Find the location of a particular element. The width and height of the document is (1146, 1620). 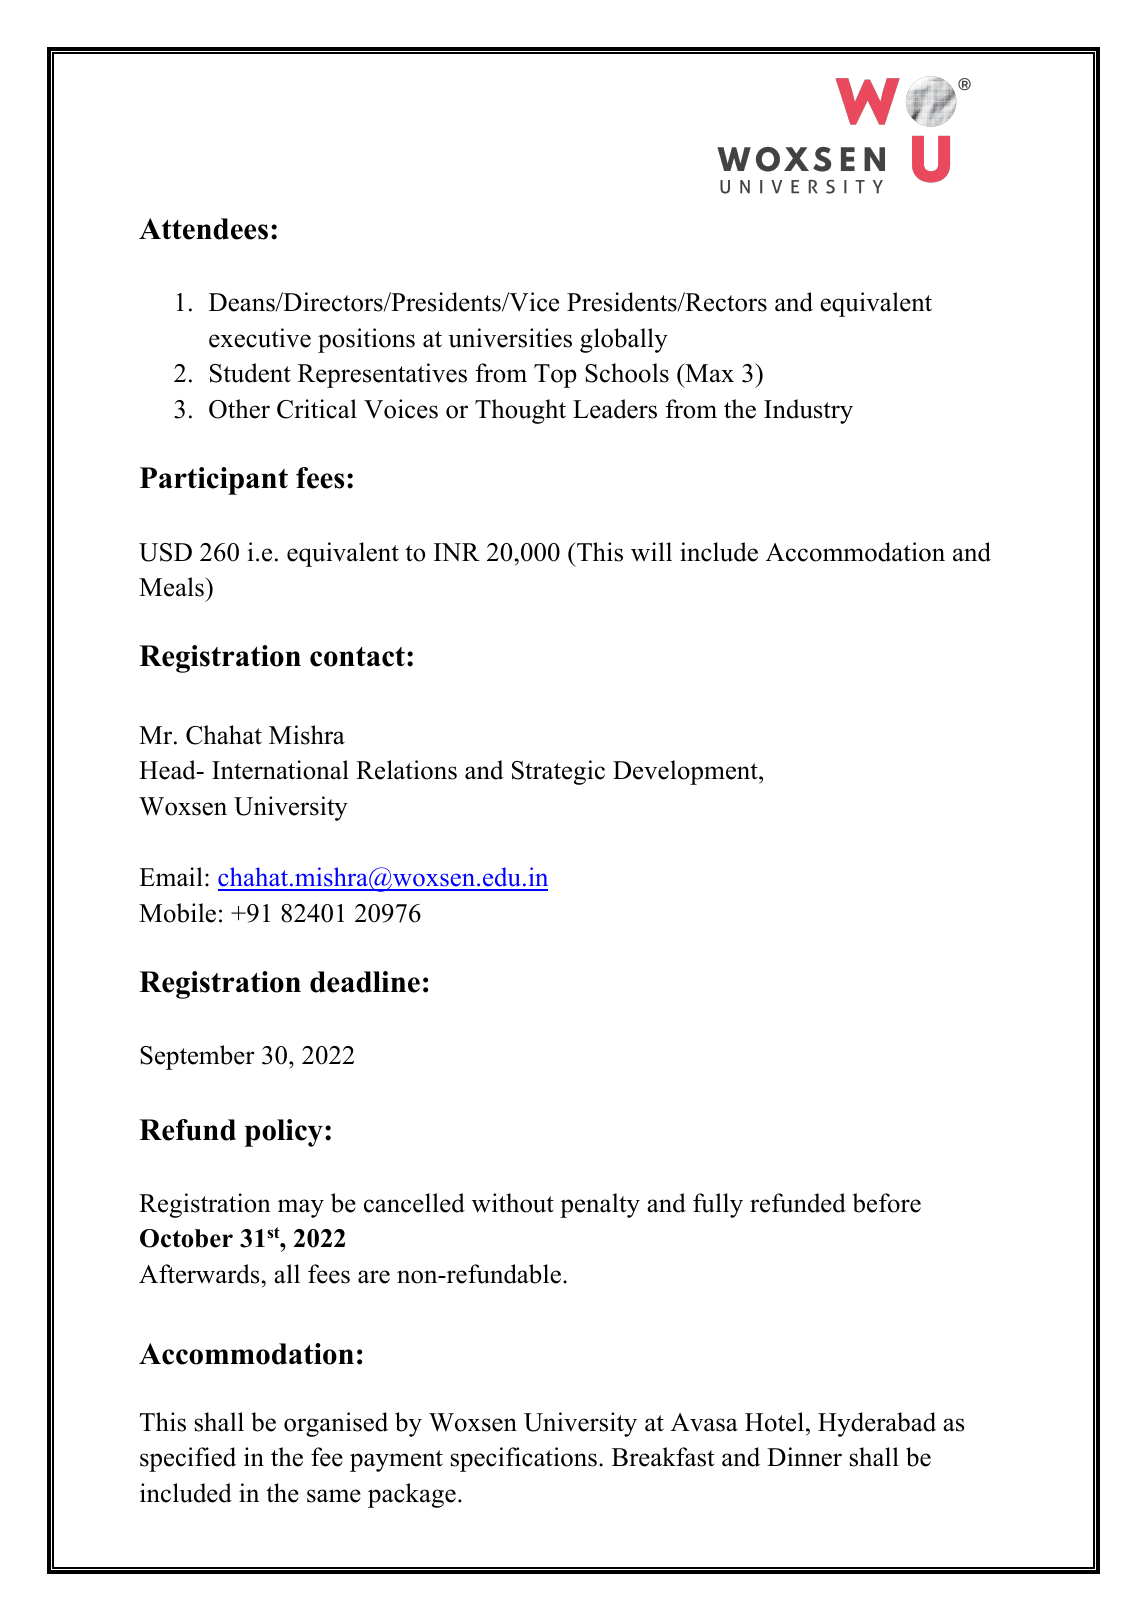

Strategic is located at coordinates (558, 772).
